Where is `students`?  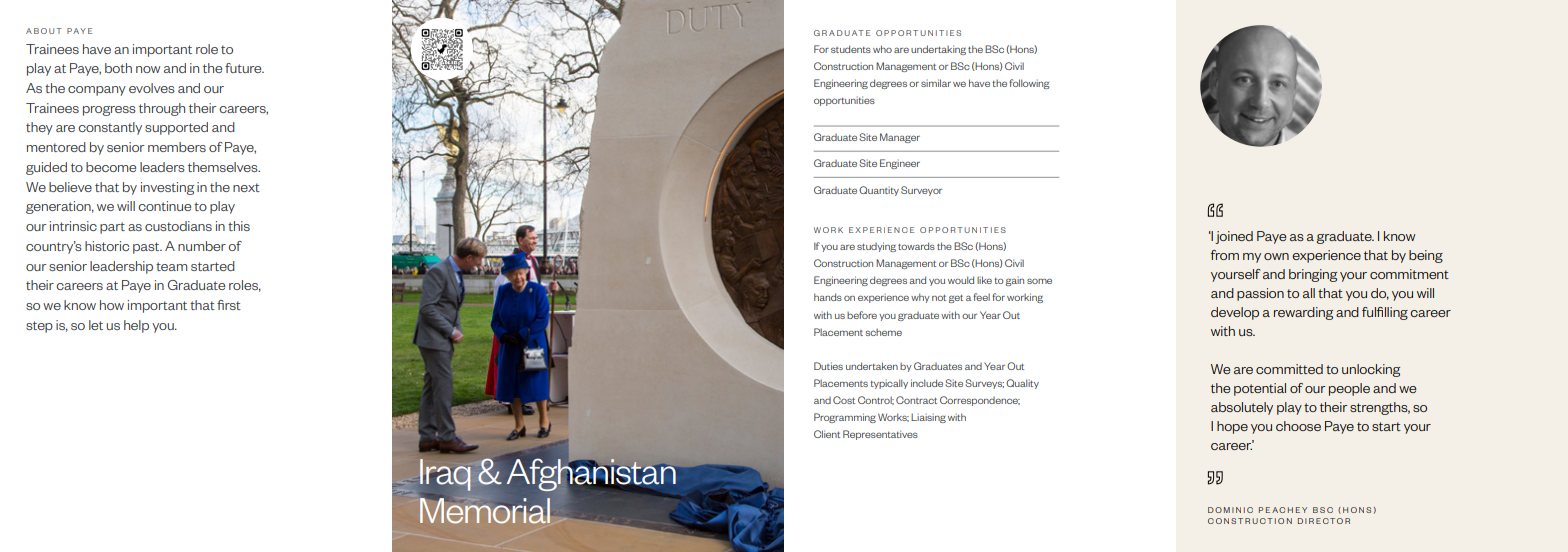 students is located at coordinates (851, 49).
